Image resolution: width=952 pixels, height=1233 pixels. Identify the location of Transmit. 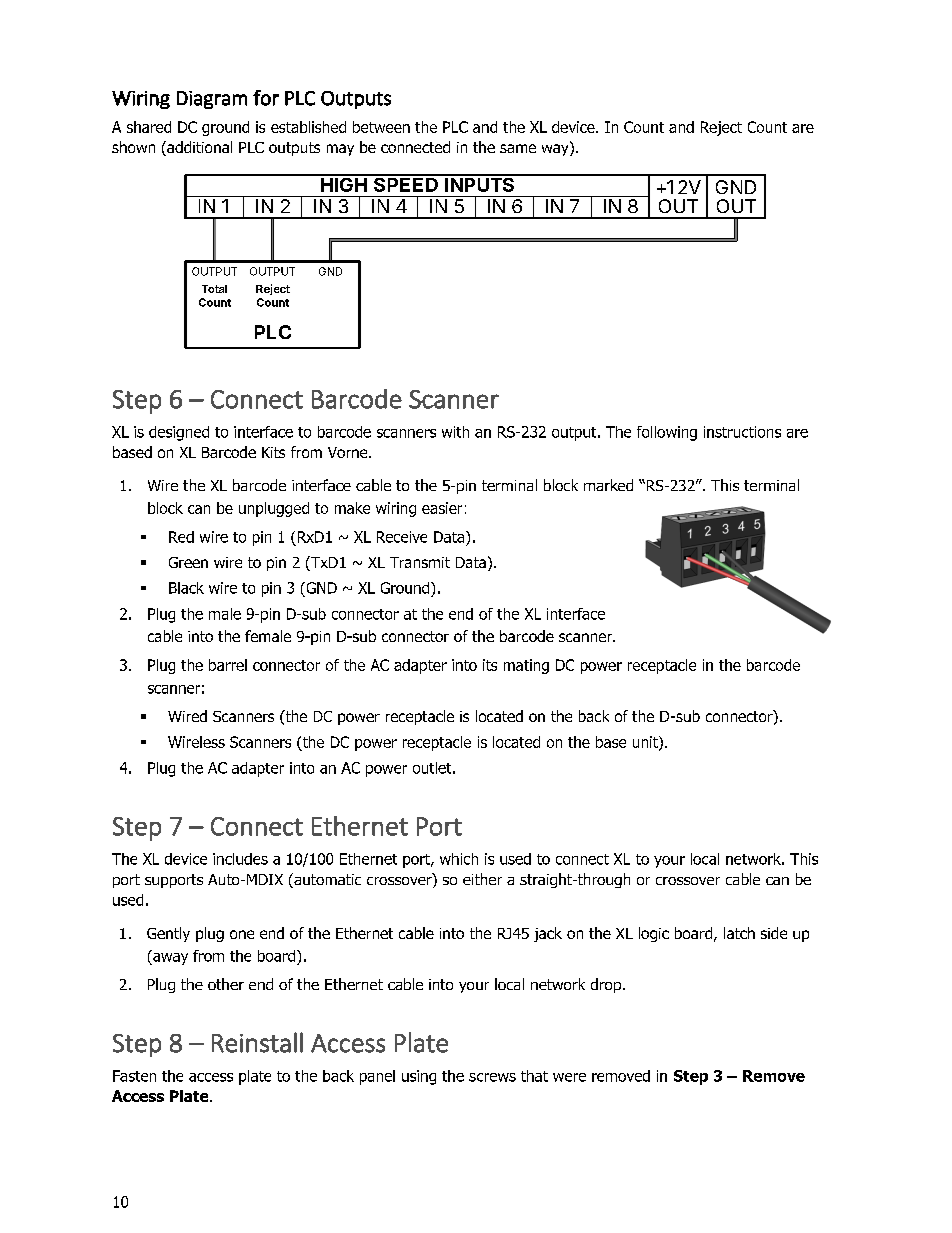
(420, 562).
